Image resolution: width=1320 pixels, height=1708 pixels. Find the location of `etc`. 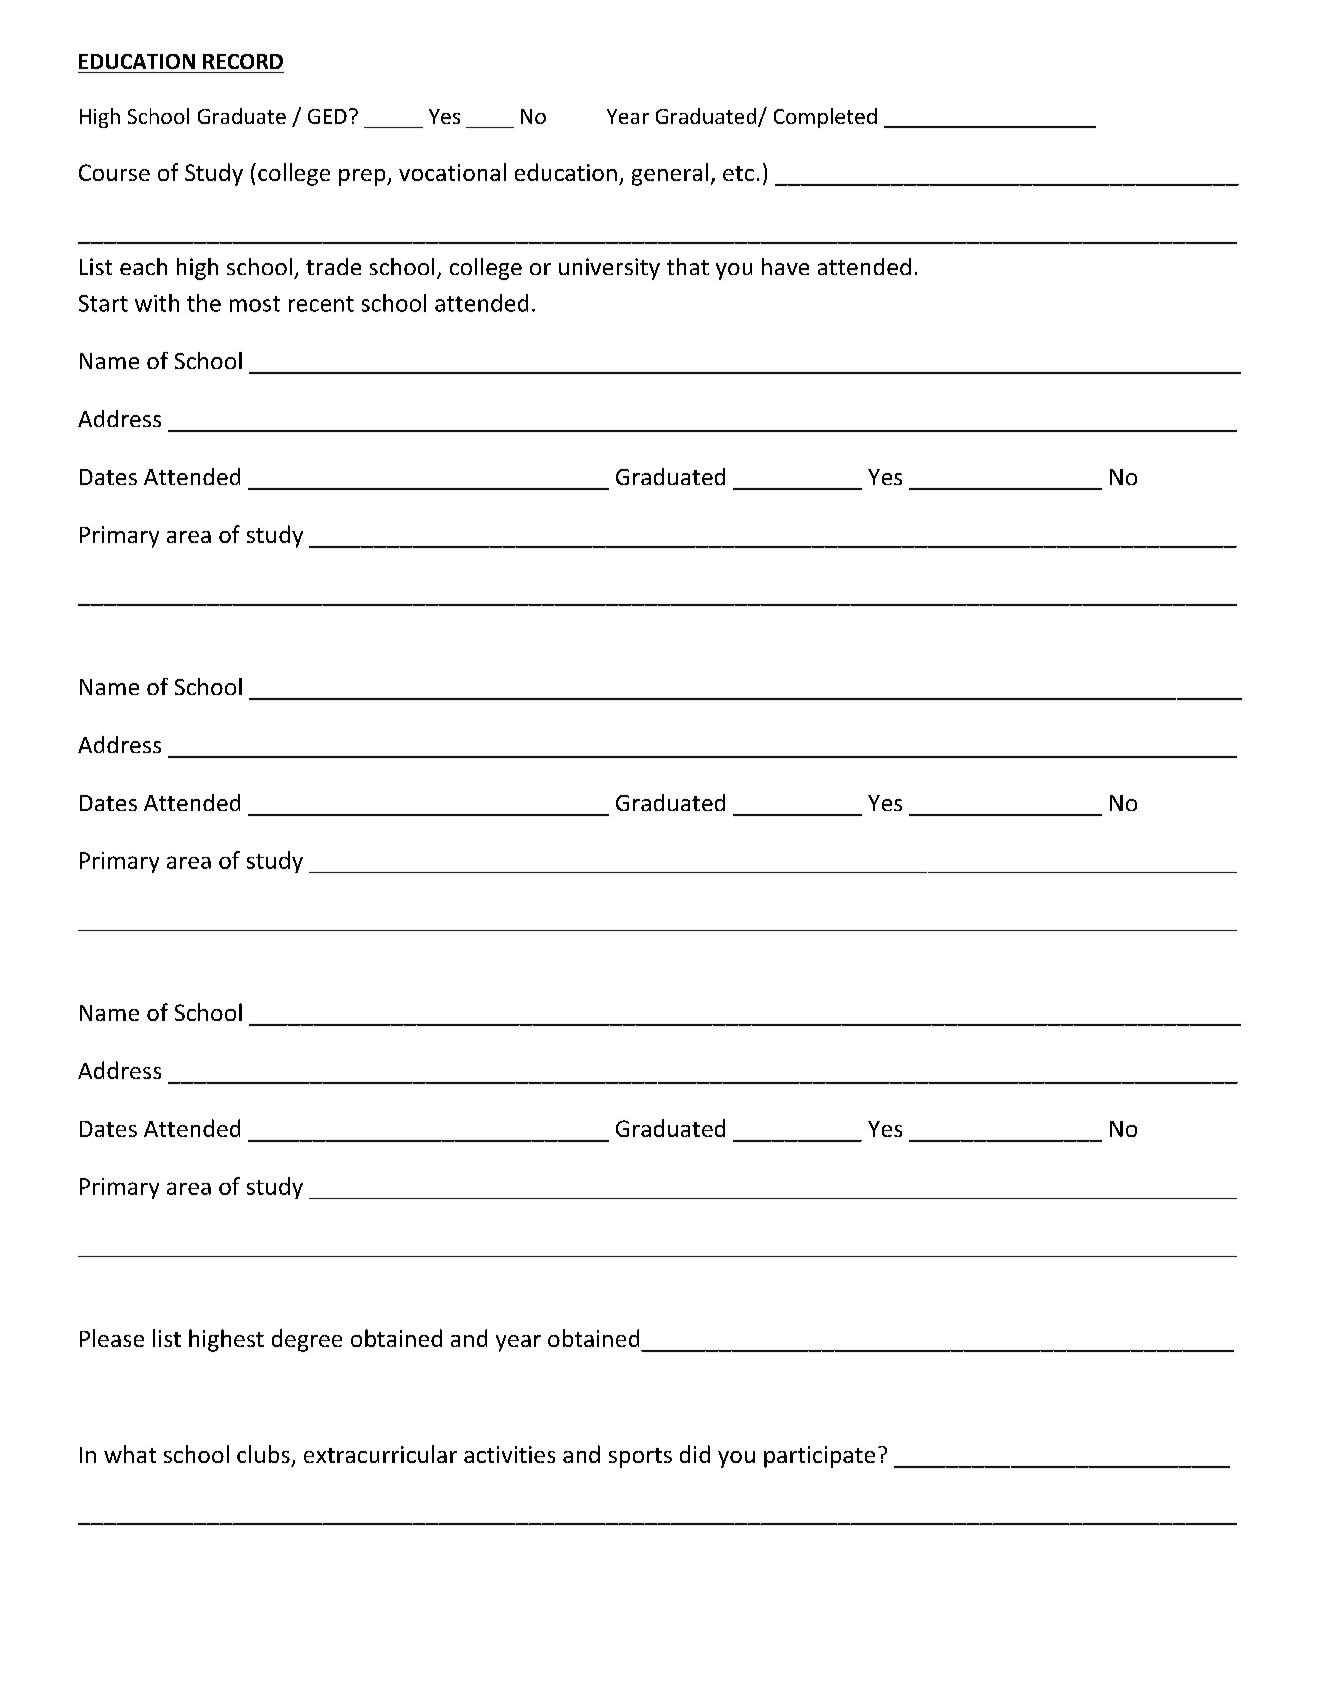

etc is located at coordinates (738, 173).
